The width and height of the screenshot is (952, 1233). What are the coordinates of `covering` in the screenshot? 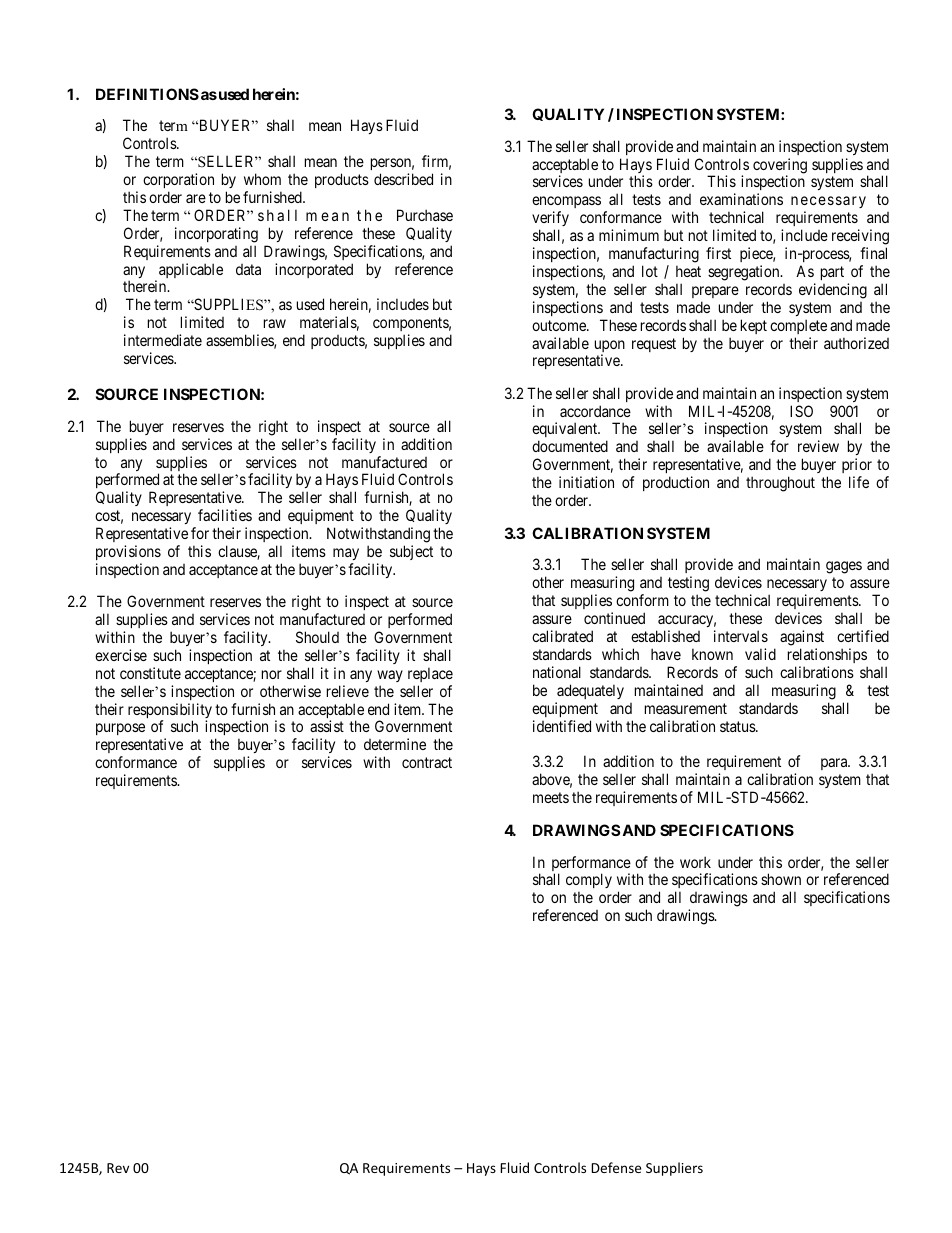 It's located at (780, 167).
